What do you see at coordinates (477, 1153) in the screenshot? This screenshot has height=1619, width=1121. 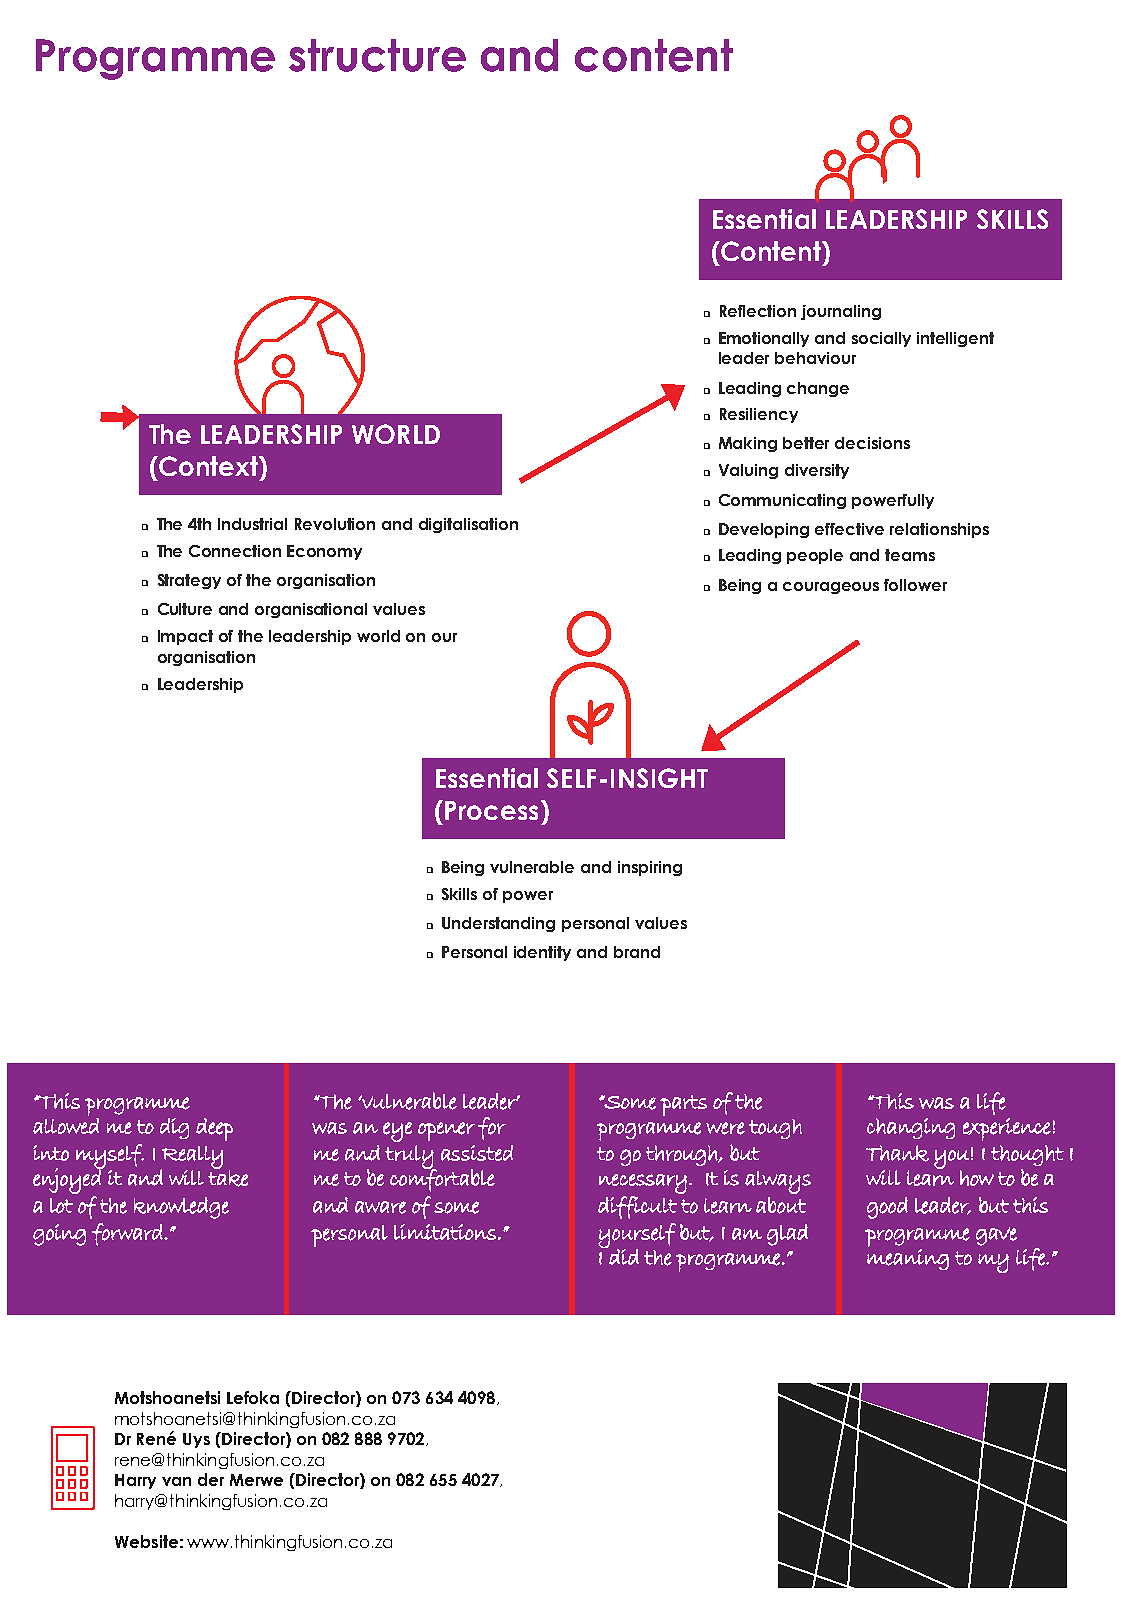 I see `assisted` at bounding box center [477, 1153].
